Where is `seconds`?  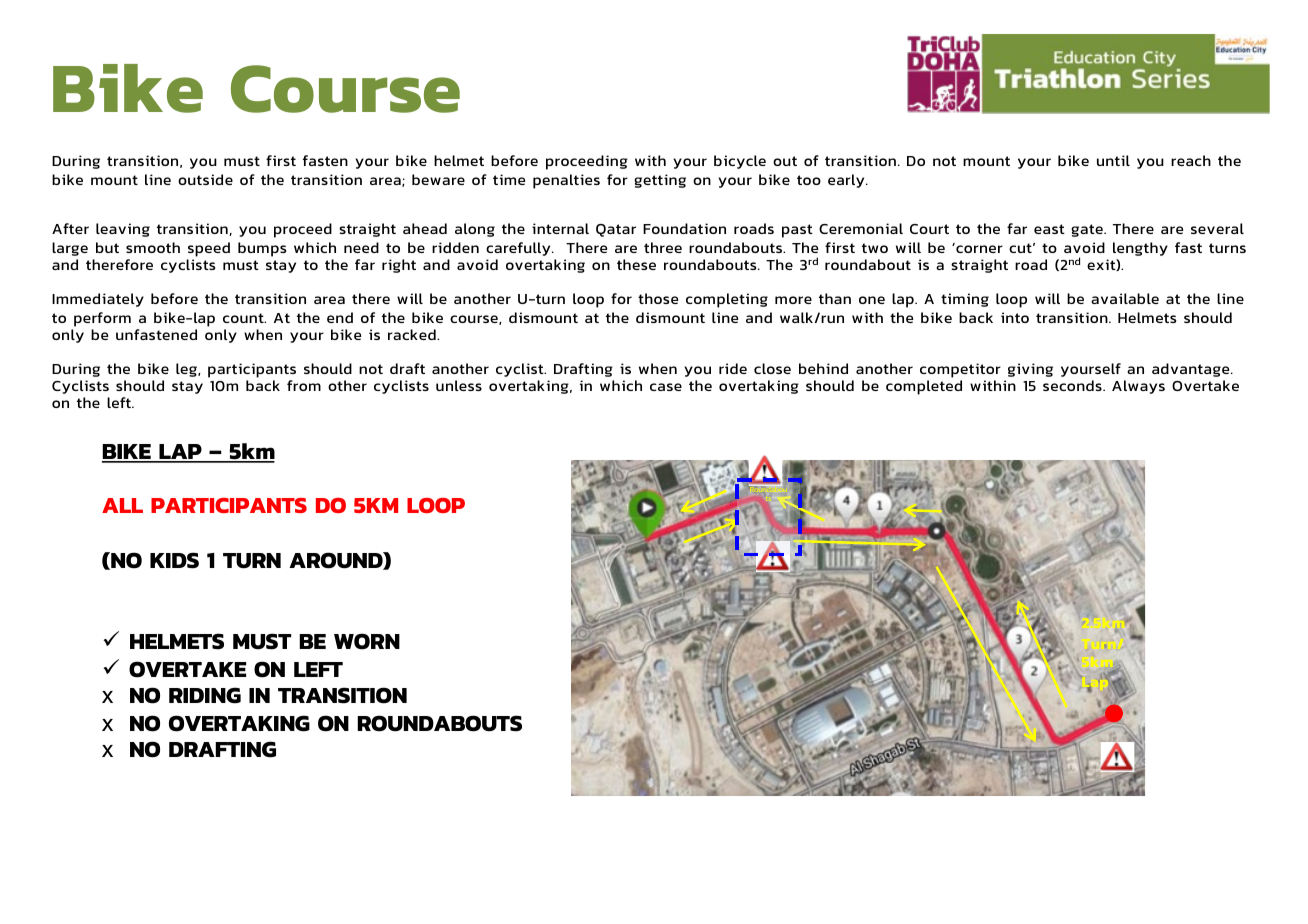 seconds is located at coordinates (1073, 385).
